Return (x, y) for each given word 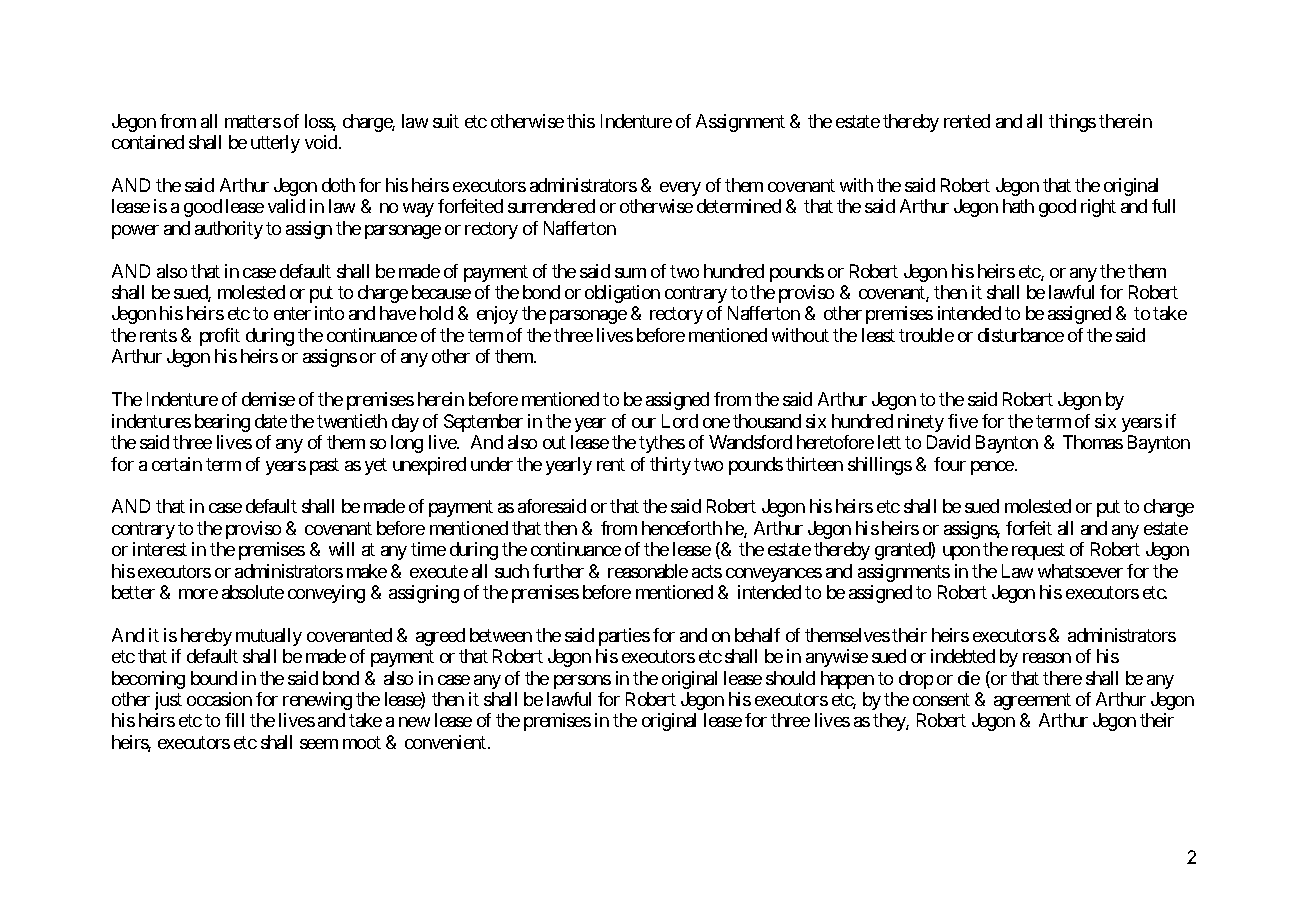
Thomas (1093, 442)
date (271, 421)
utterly (275, 144)
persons (582, 682)
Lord (680, 421)
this (581, 121)
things (1072, 123)
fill (234, 720)
